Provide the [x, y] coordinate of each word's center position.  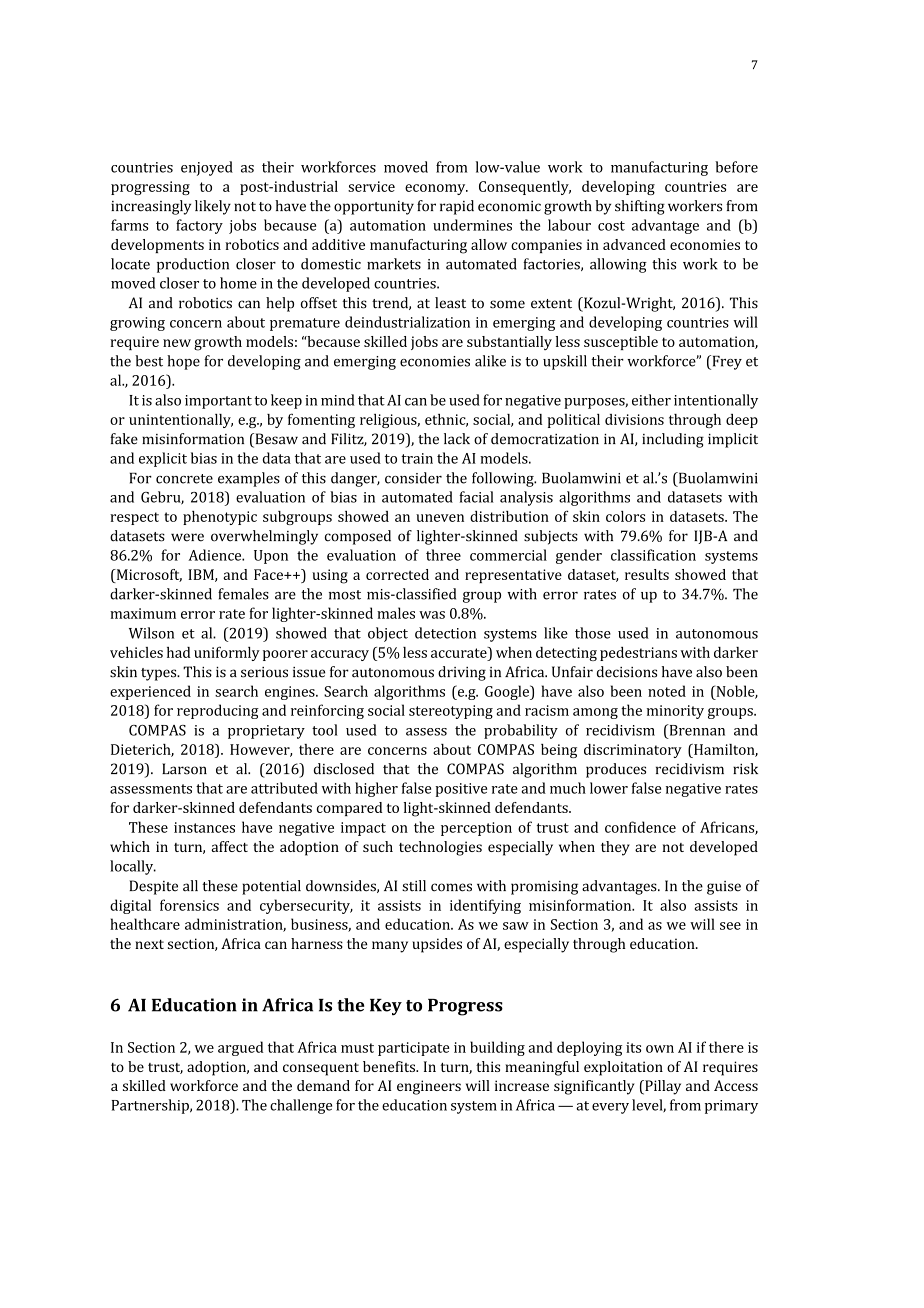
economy [436, 189]
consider [413, 478]
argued [240, 1048]
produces [616, 770]
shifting [640, 207]
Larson [184, 769]
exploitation [623, 1068]
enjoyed [207, 168]
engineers [429, 1087]
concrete [184, 479]
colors [625, 516]
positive [461, 790]
